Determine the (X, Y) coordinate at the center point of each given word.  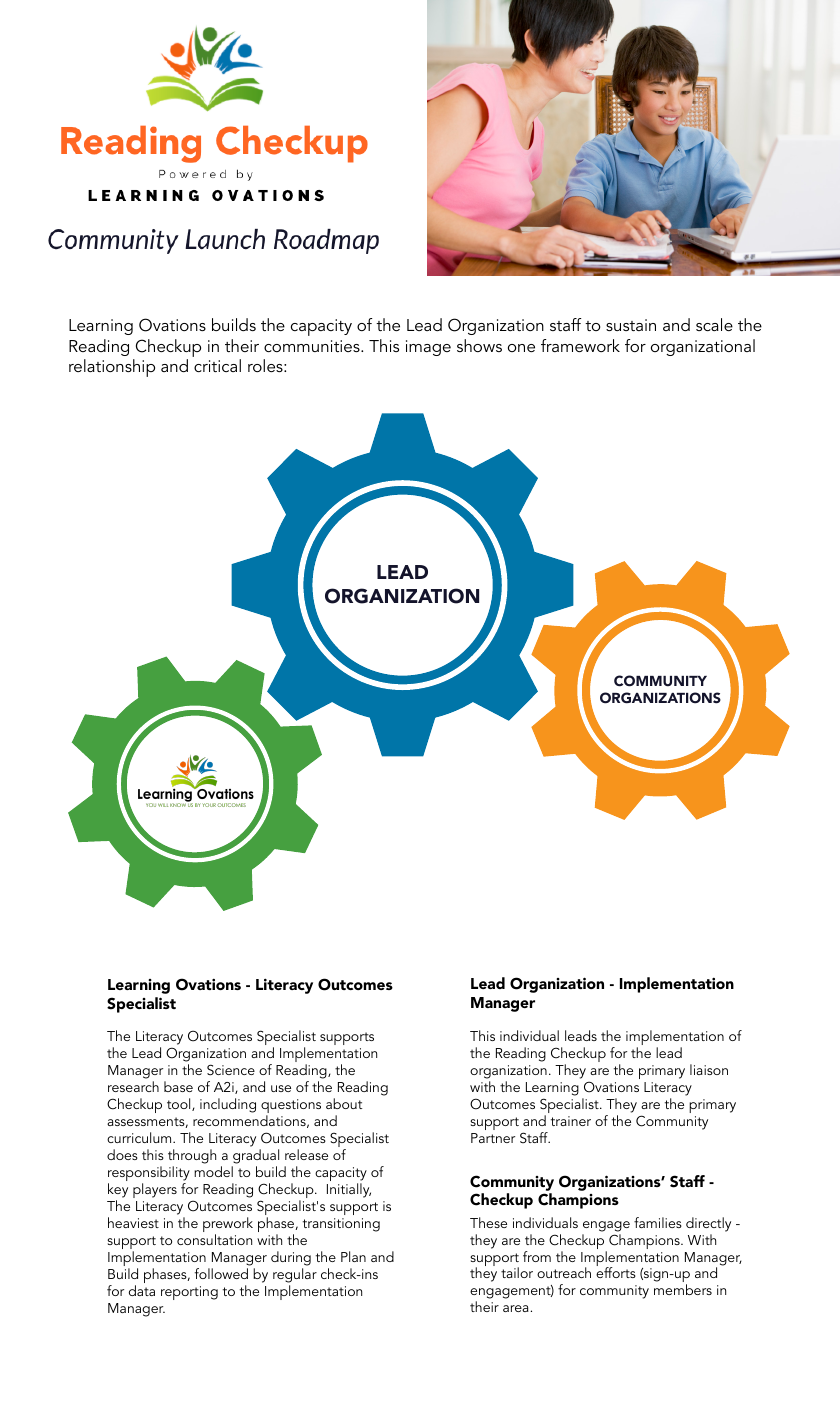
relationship (112, 368)
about (344, 1103)
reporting (189, 1293)
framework (580, 345)
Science (231, 1070)
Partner (493, 1138)
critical (217, 365)
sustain (631, 325)
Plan (353, 1256)
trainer (571, 1121)
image (428, 348)
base (178, 1086)
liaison (709, 1069)
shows (479, 345)
